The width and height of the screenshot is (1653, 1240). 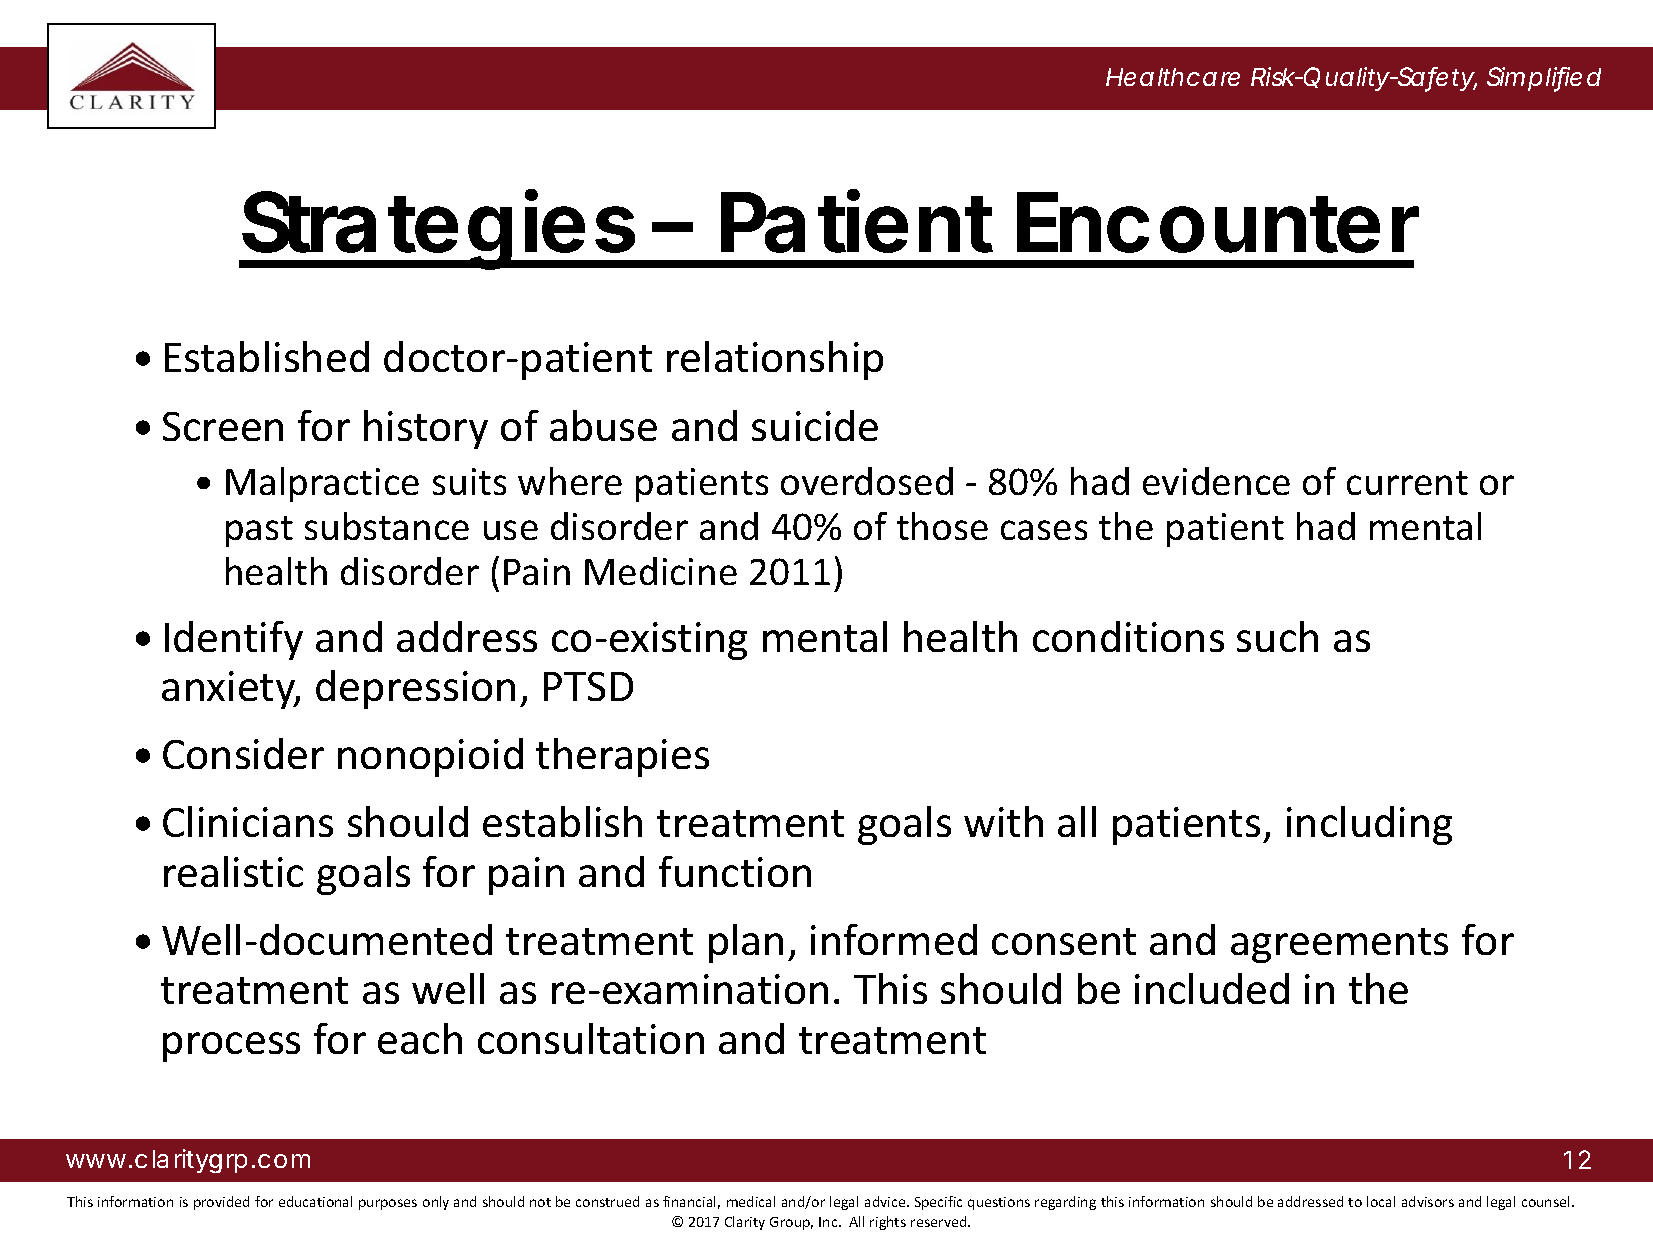 What do you see at coordinates (387, 526) in the screenshot?
I see `substance` at bounding box center [387, 526].
